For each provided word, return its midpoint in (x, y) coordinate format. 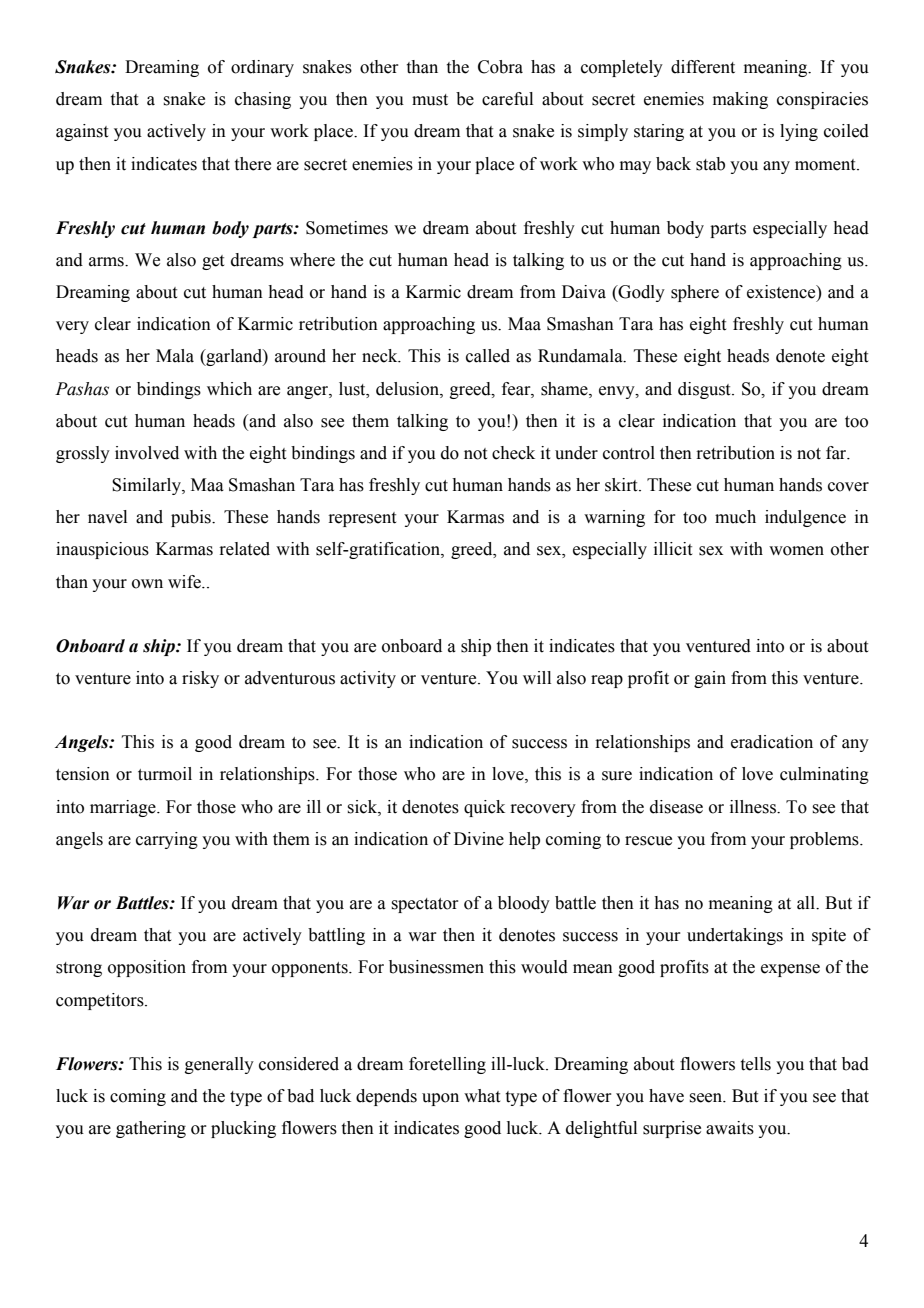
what (482, 1096)
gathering (151, 1129)
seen (707, 1098)
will (537, 677)
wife (185, 582)
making (740, 100)
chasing (263, 100)
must (430, 100)
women (796, 551)
